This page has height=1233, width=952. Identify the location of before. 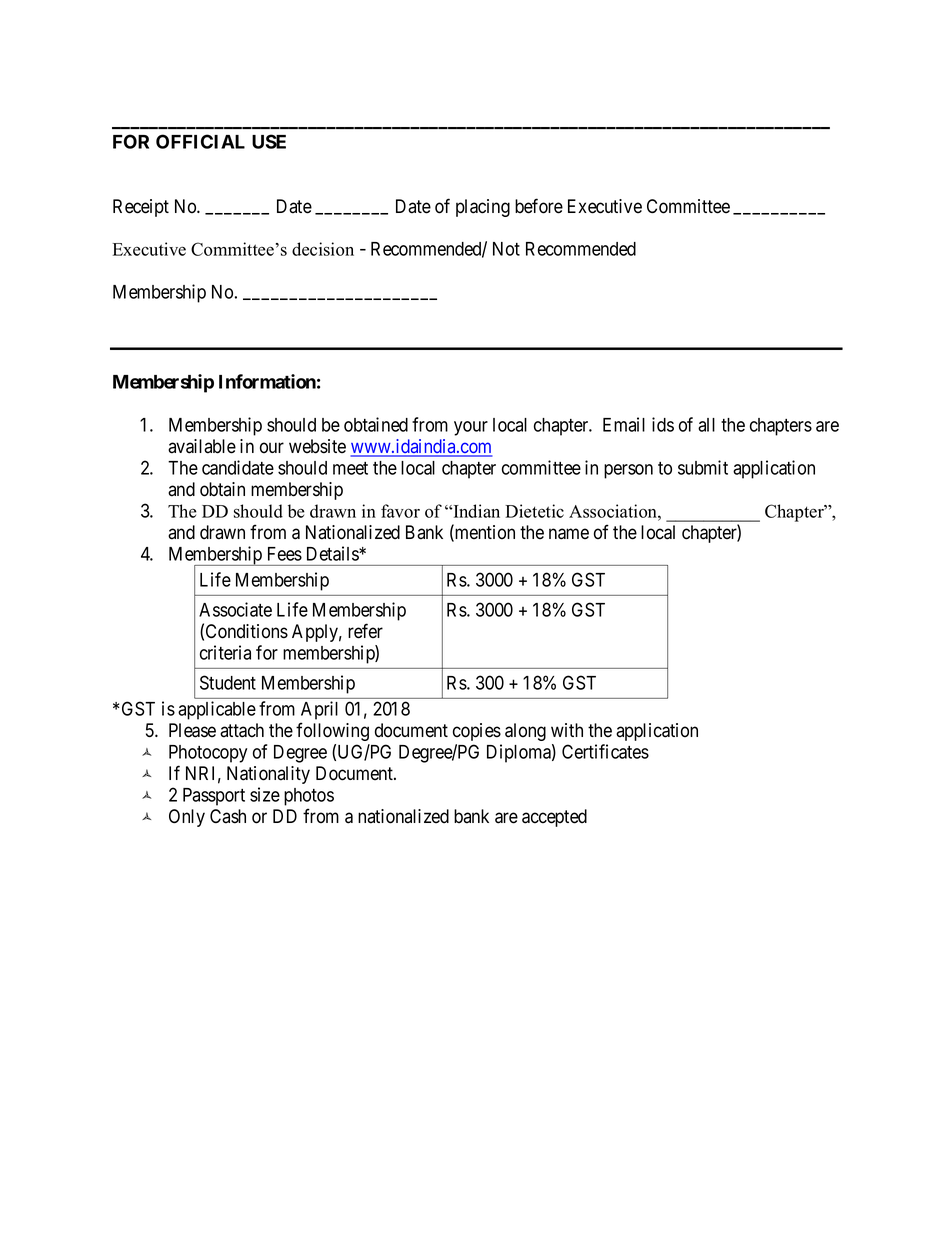
(539, 206).
